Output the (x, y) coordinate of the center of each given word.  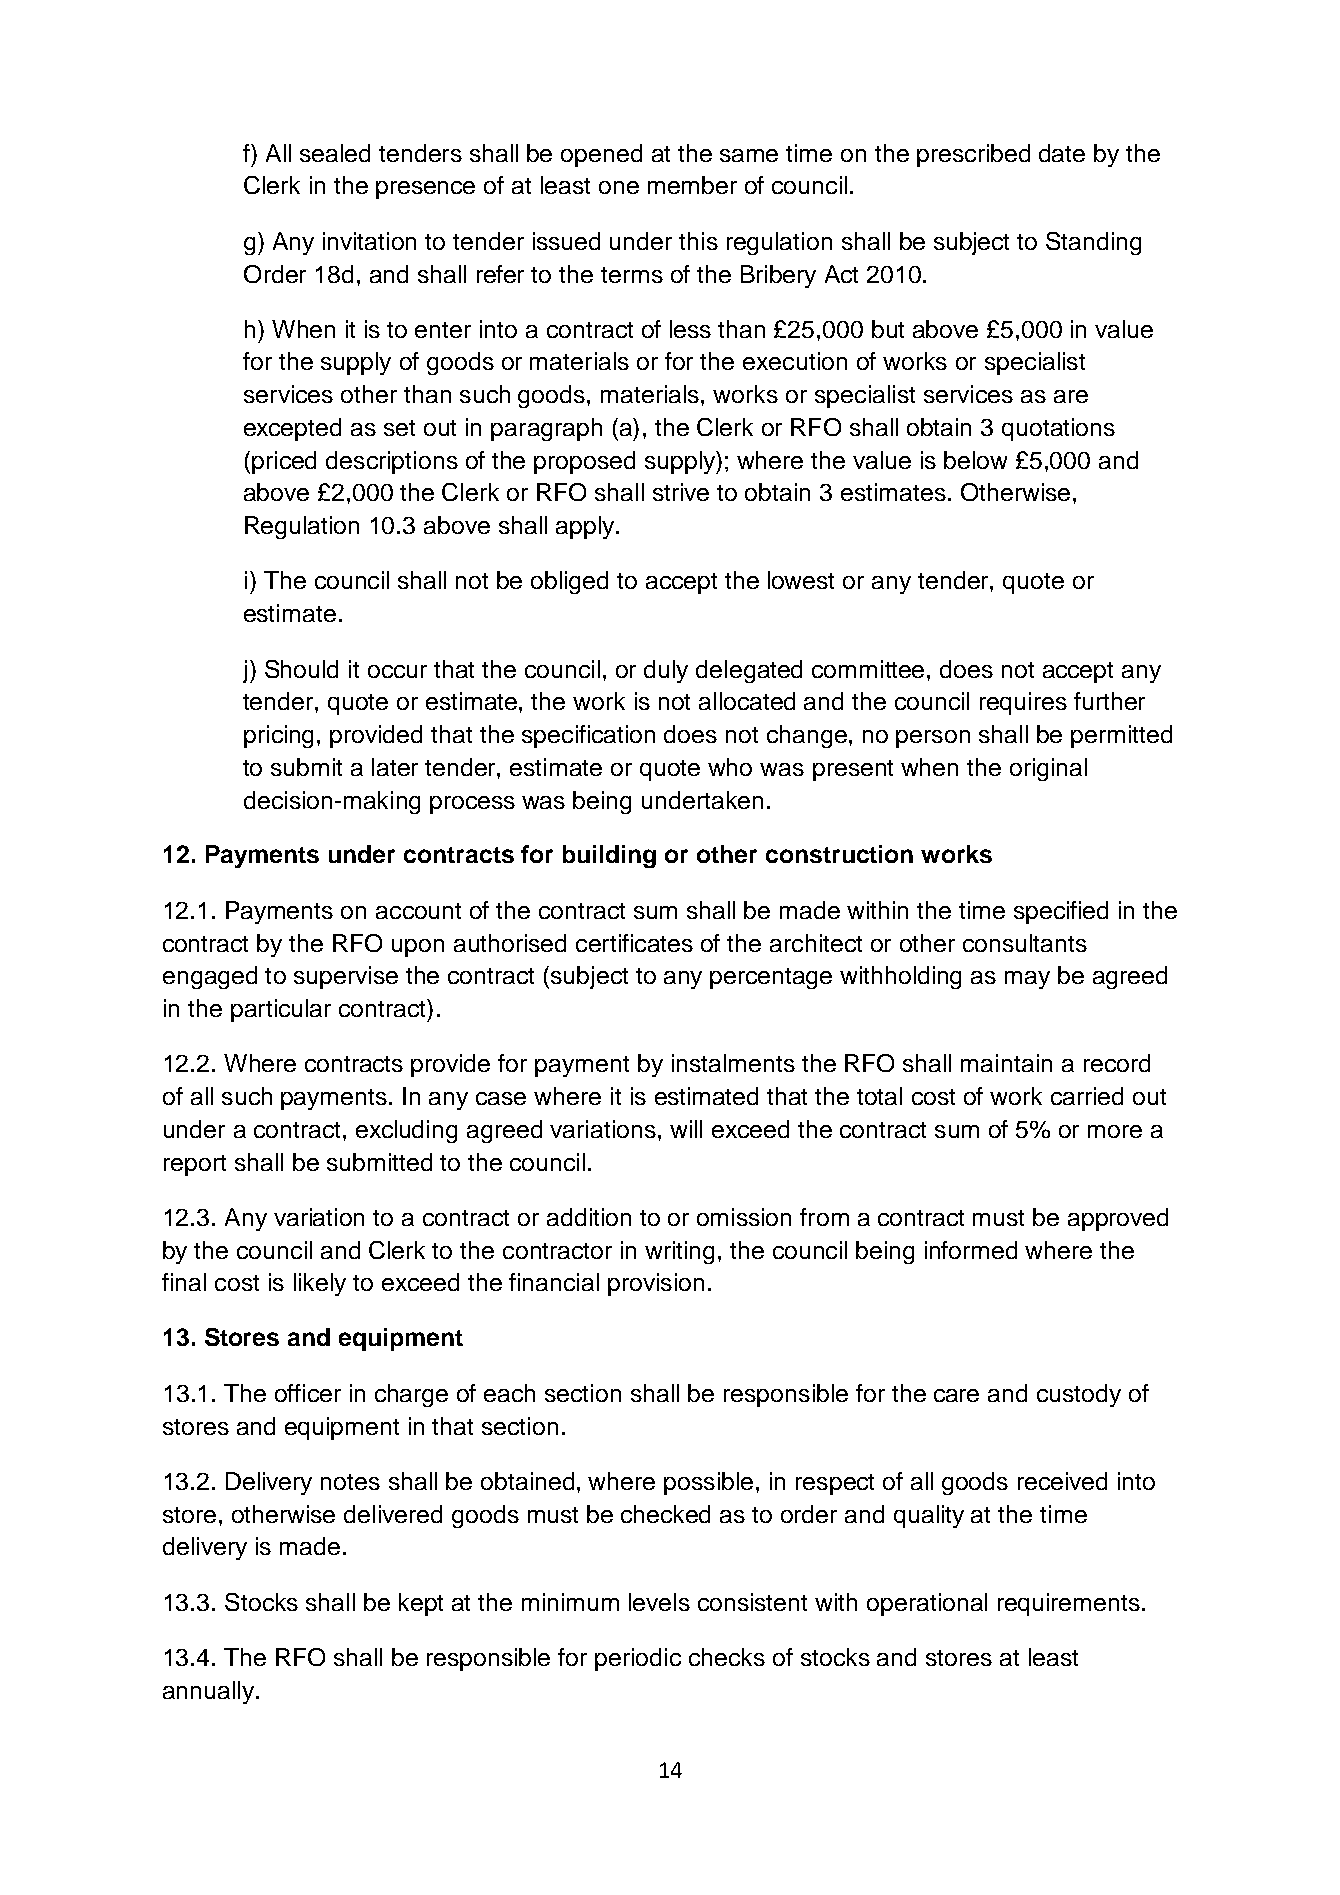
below (975, 460)
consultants (1025, 943)
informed (971, 1250)
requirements (1069, 1604)
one (619, 187)
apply (586, 527)
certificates (634, 943)
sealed (335, 153)
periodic (638, 1659)
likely (320, 1284)
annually (208, 1692)
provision (656, 1284)
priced (284, 462)
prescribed (973, 155)
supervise (346, 977)
